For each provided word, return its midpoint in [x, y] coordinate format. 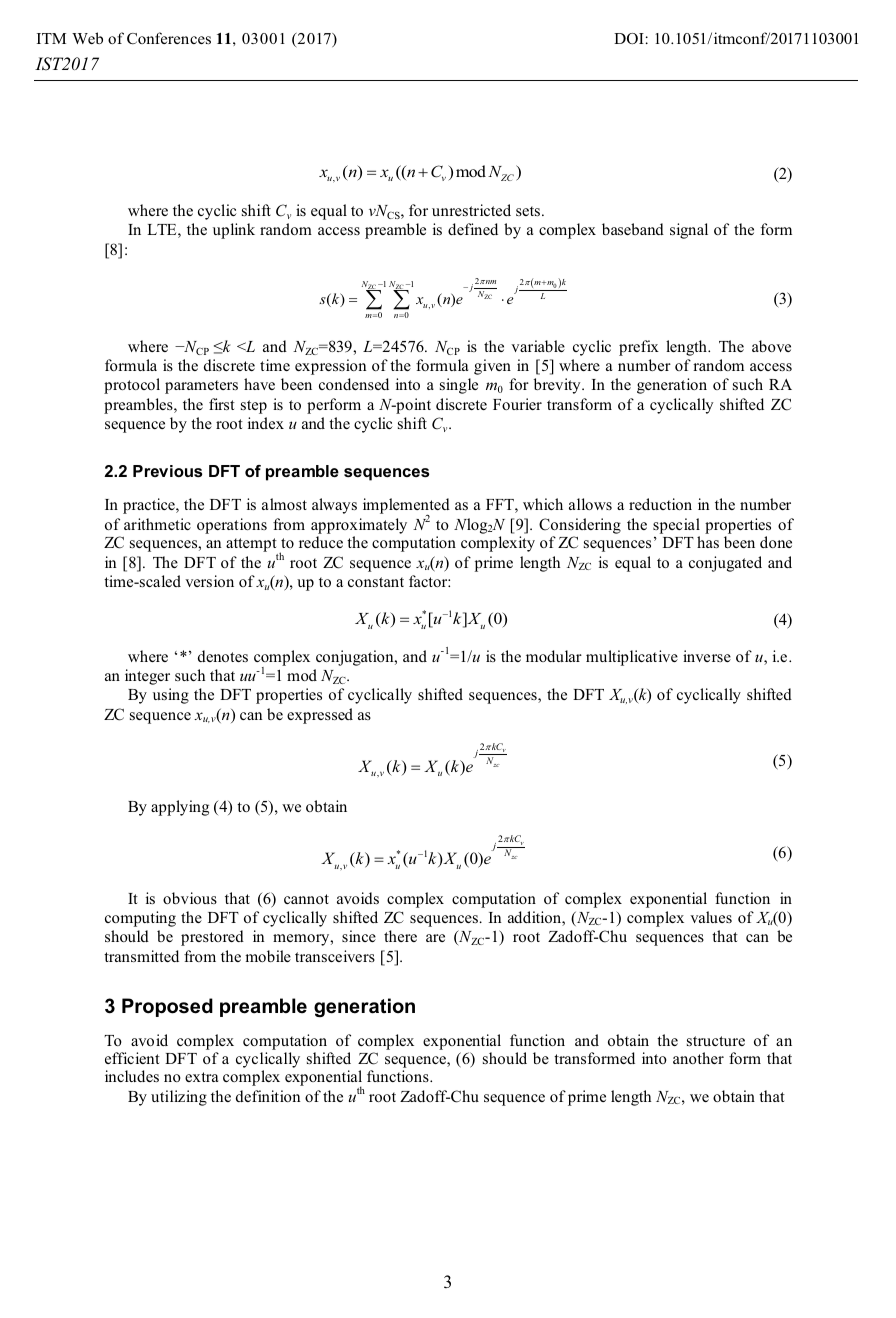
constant [376, 582]
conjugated [725, 564]
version [209, 581]
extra [201, 1077]
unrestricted [471, 210]
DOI [629, 38]
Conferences [169, 38]
